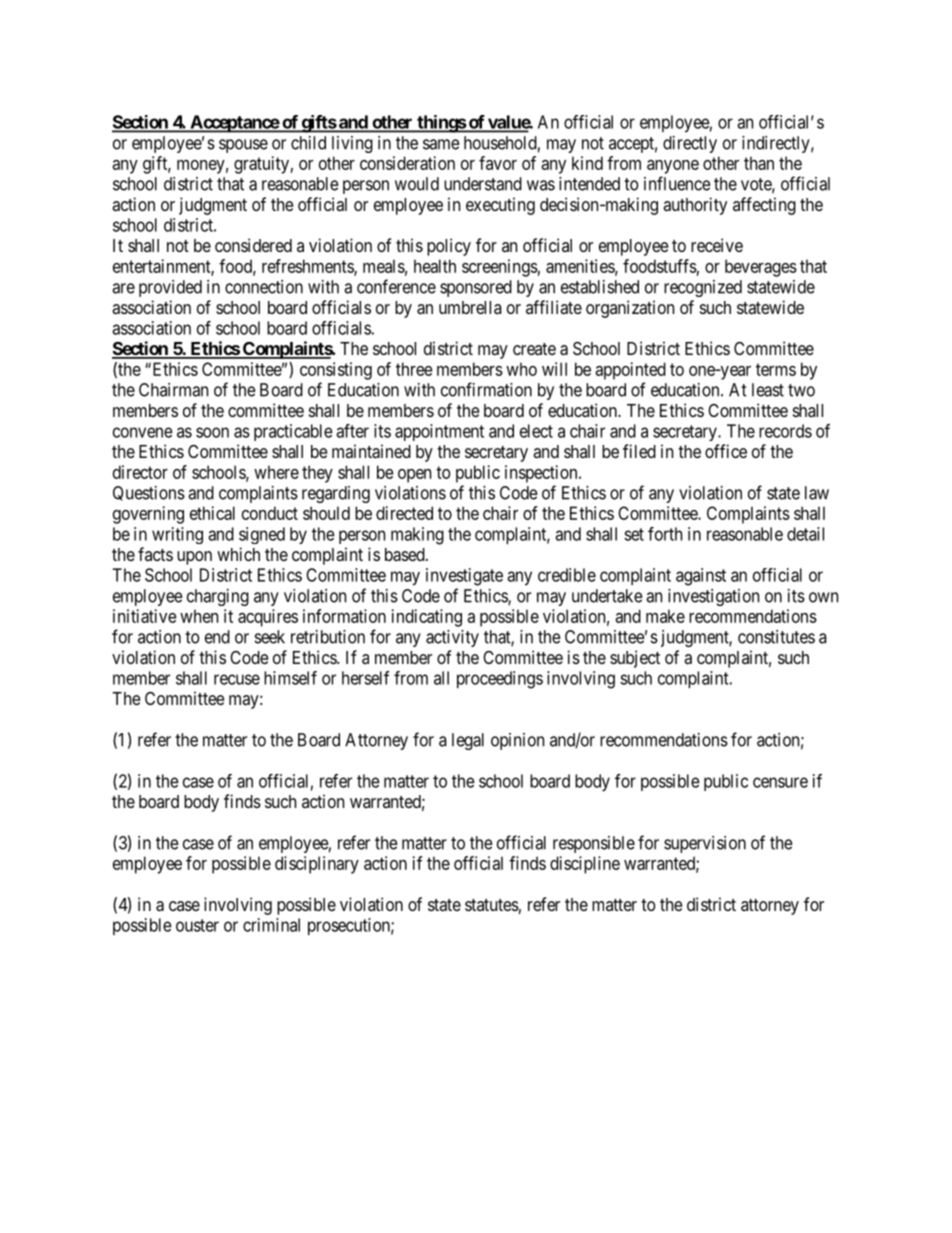 The image size is (952, 1233). I want to click on spouse, so click(243, 146).
